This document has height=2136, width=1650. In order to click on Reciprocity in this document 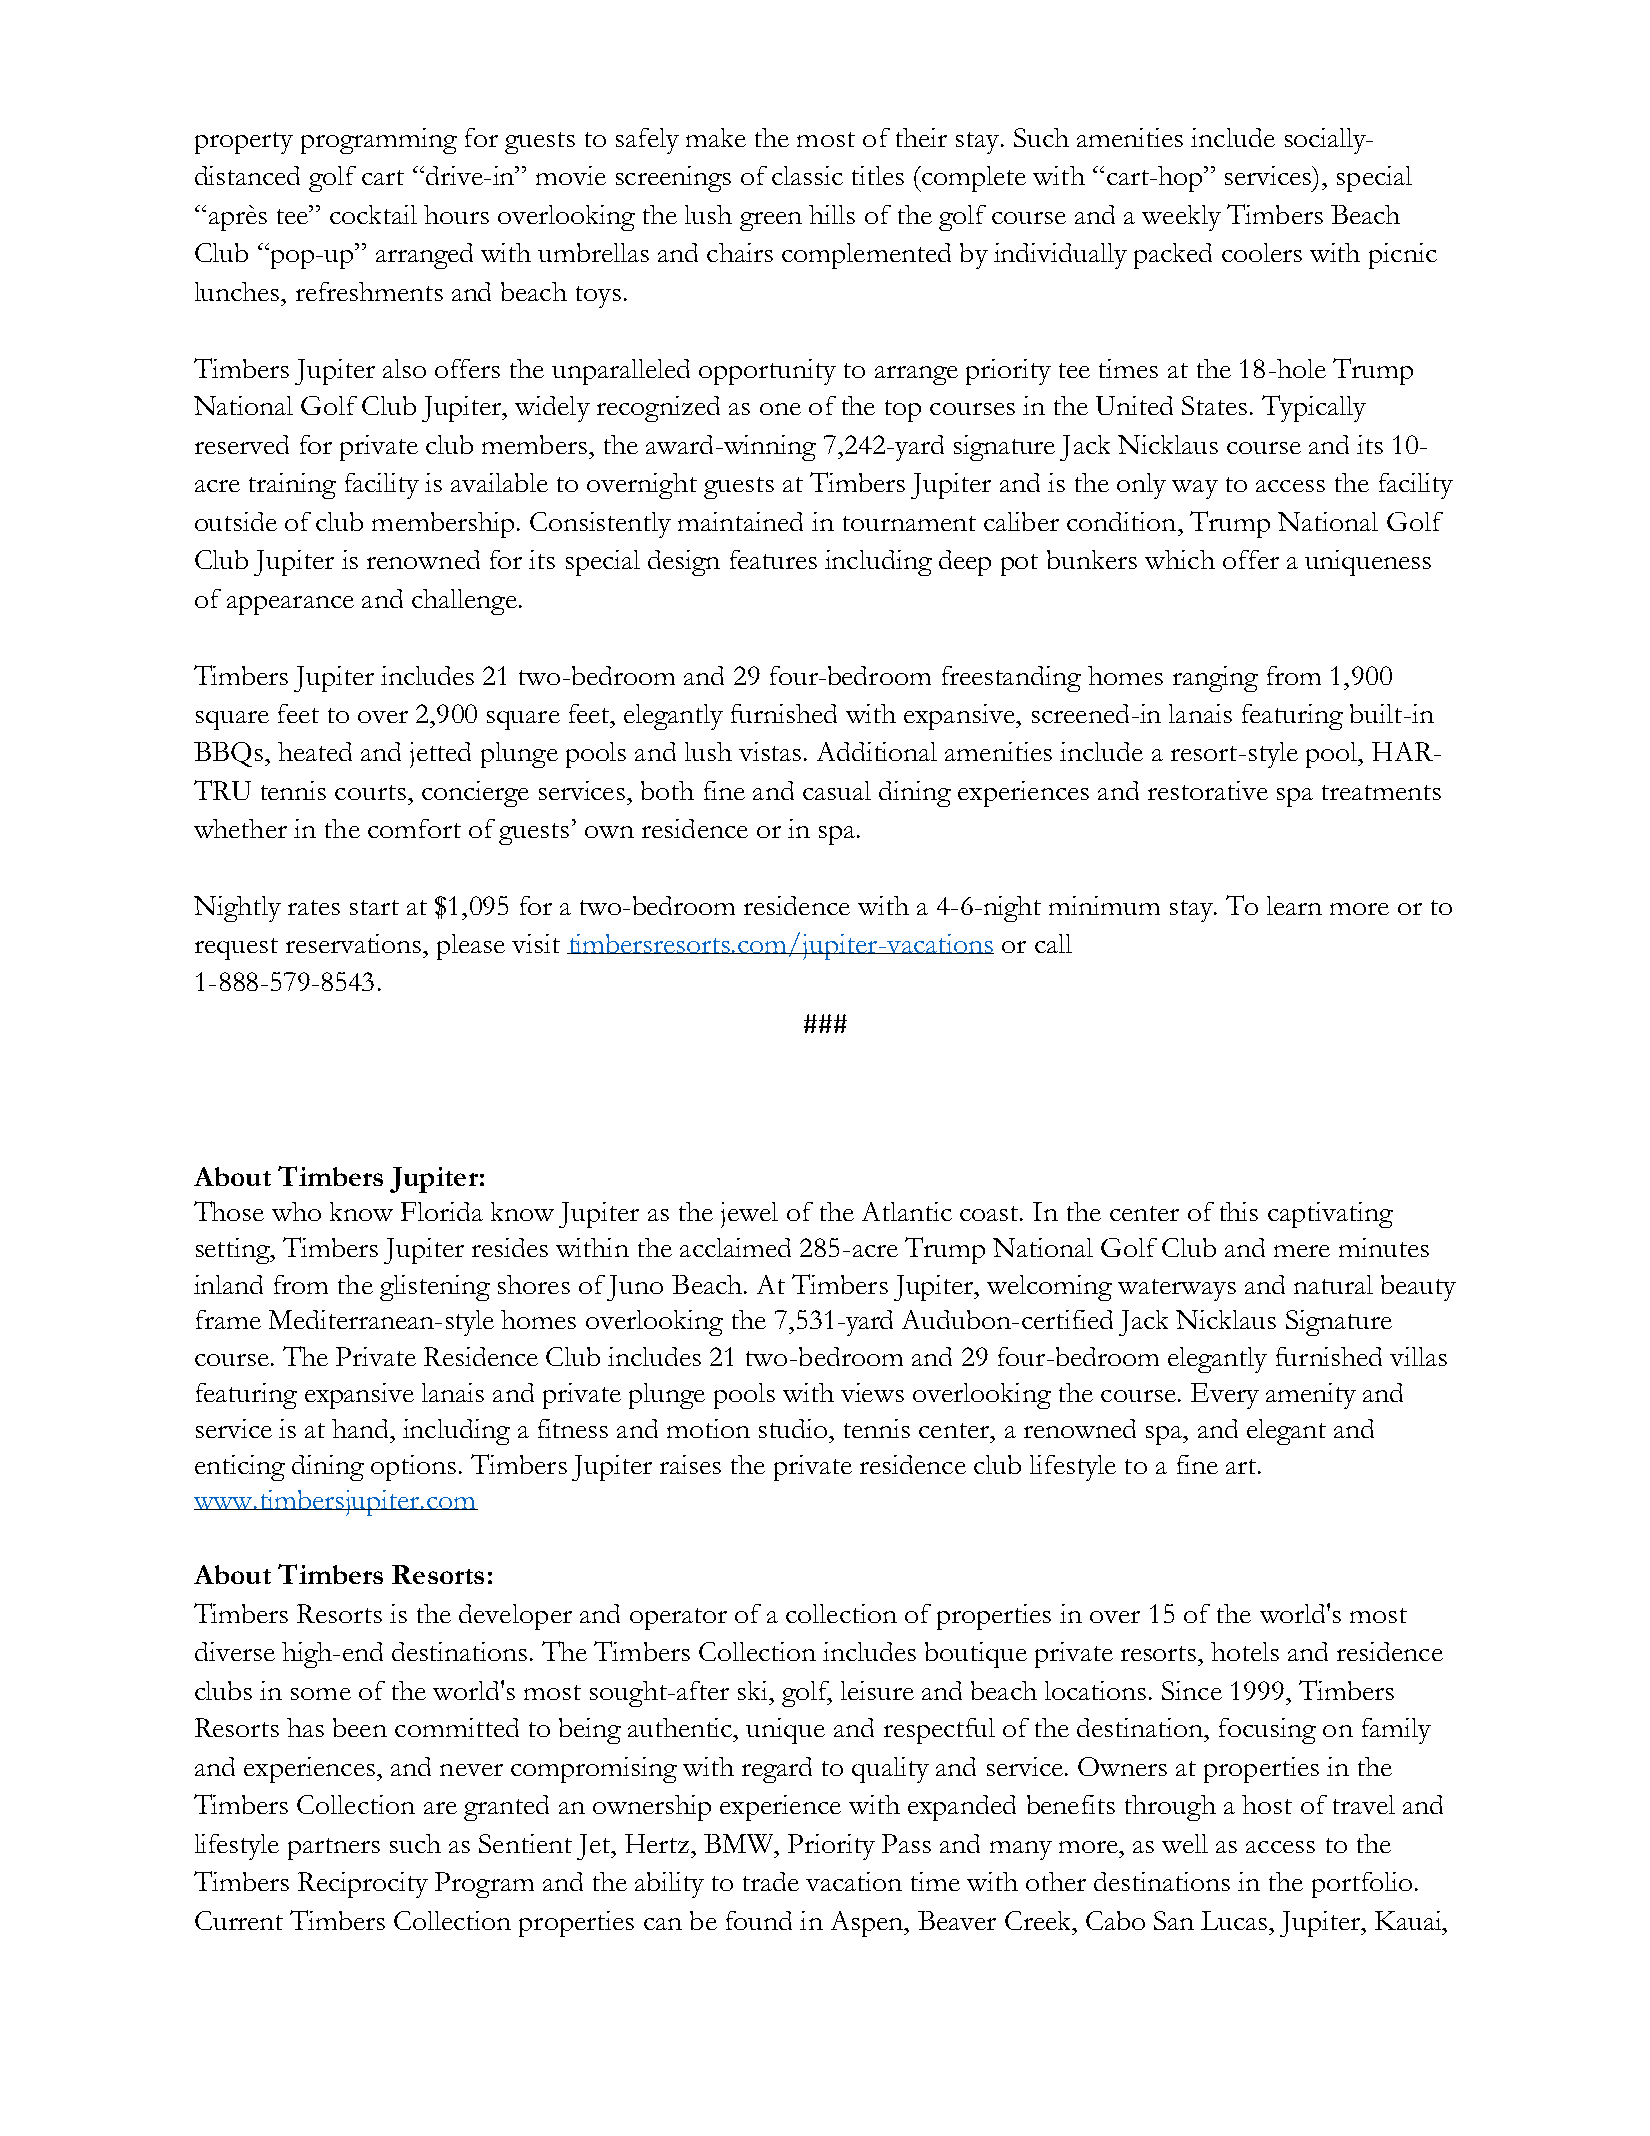, I will do `click(363, 1885)`.
